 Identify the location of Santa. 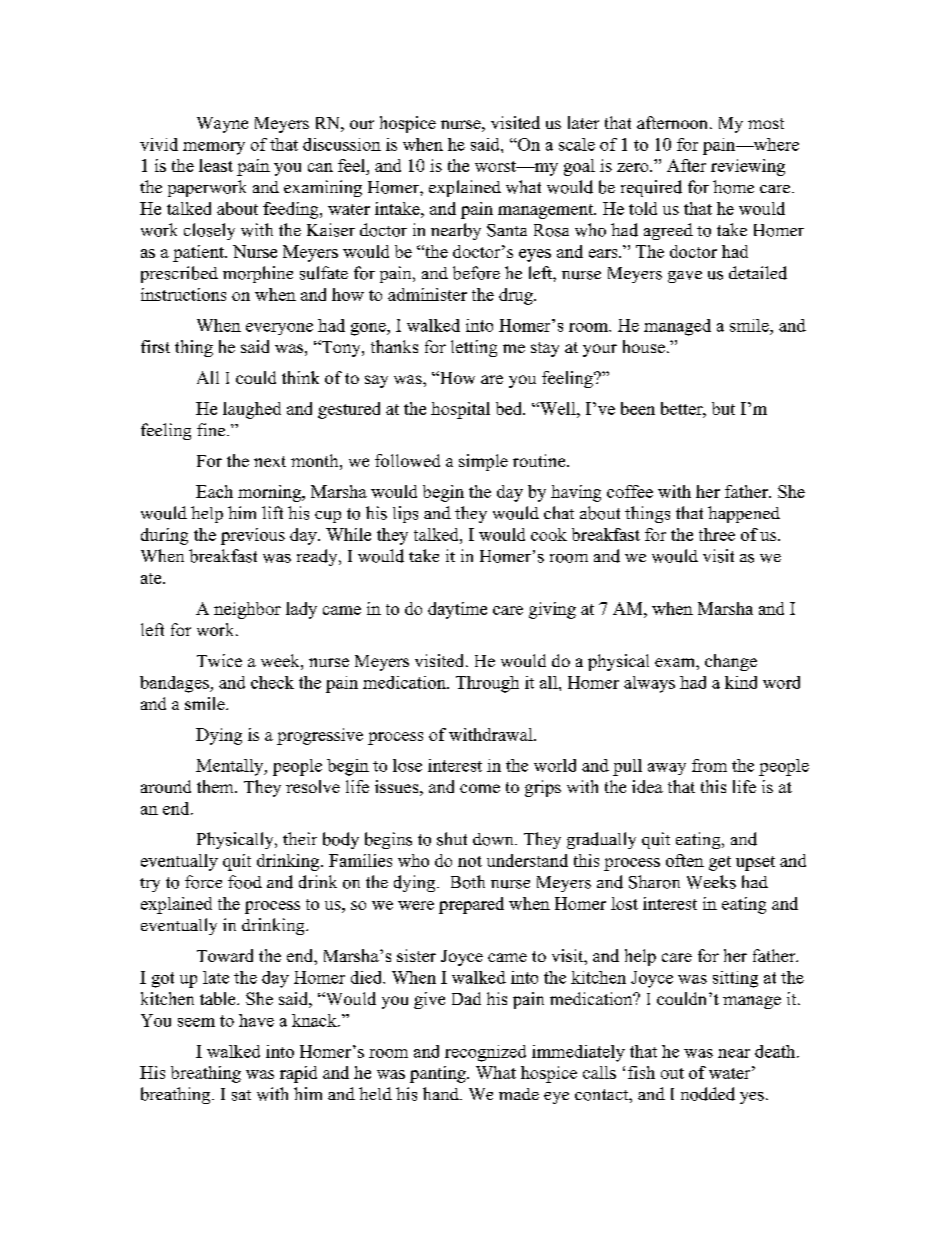
(507, 230).
